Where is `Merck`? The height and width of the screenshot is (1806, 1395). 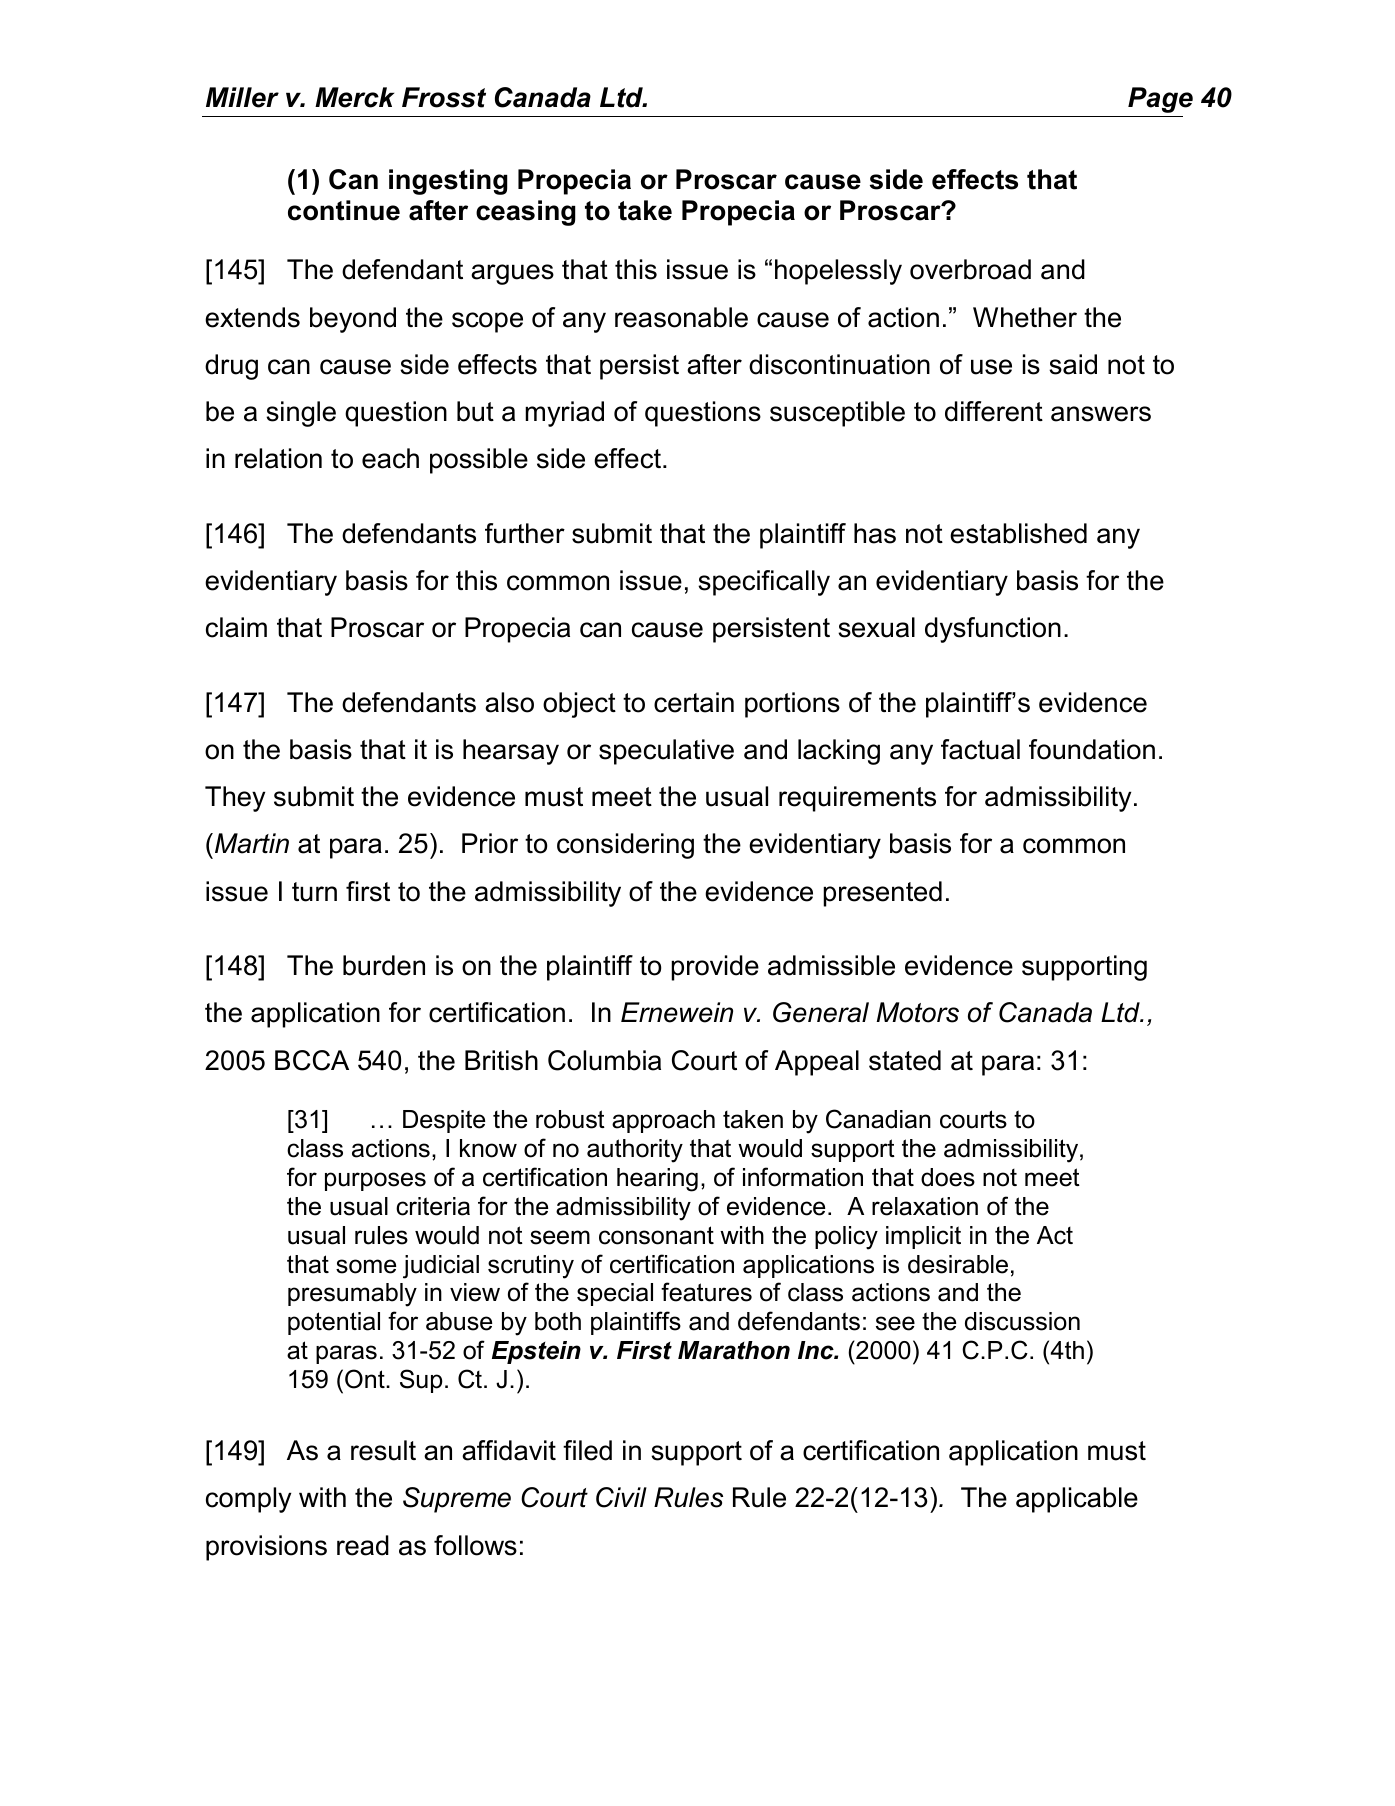
Merck is located at coordinates (354, 97).
